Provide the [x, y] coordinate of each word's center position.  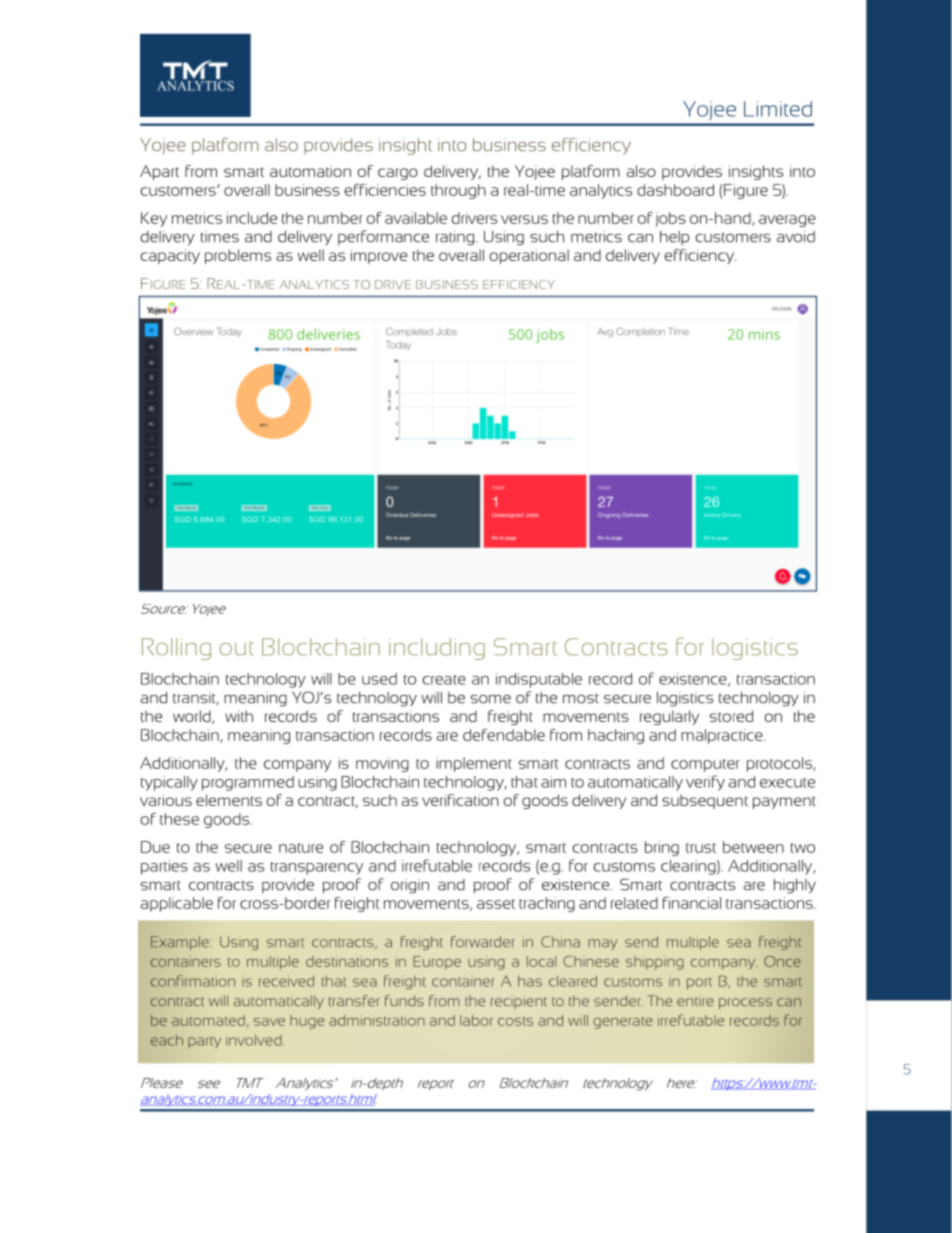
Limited [778, 109]
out [237, 649]
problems [238, 256]
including [437, 649]
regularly [669, 717]
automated [208, 1020]
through [458, 191]
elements [229, 800]
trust [701, 848]
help [674, 238]
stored [731, 716]
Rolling [176, 649]
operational [529, 256]
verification [460, 800]
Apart [159, 172]
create [444, 680]
